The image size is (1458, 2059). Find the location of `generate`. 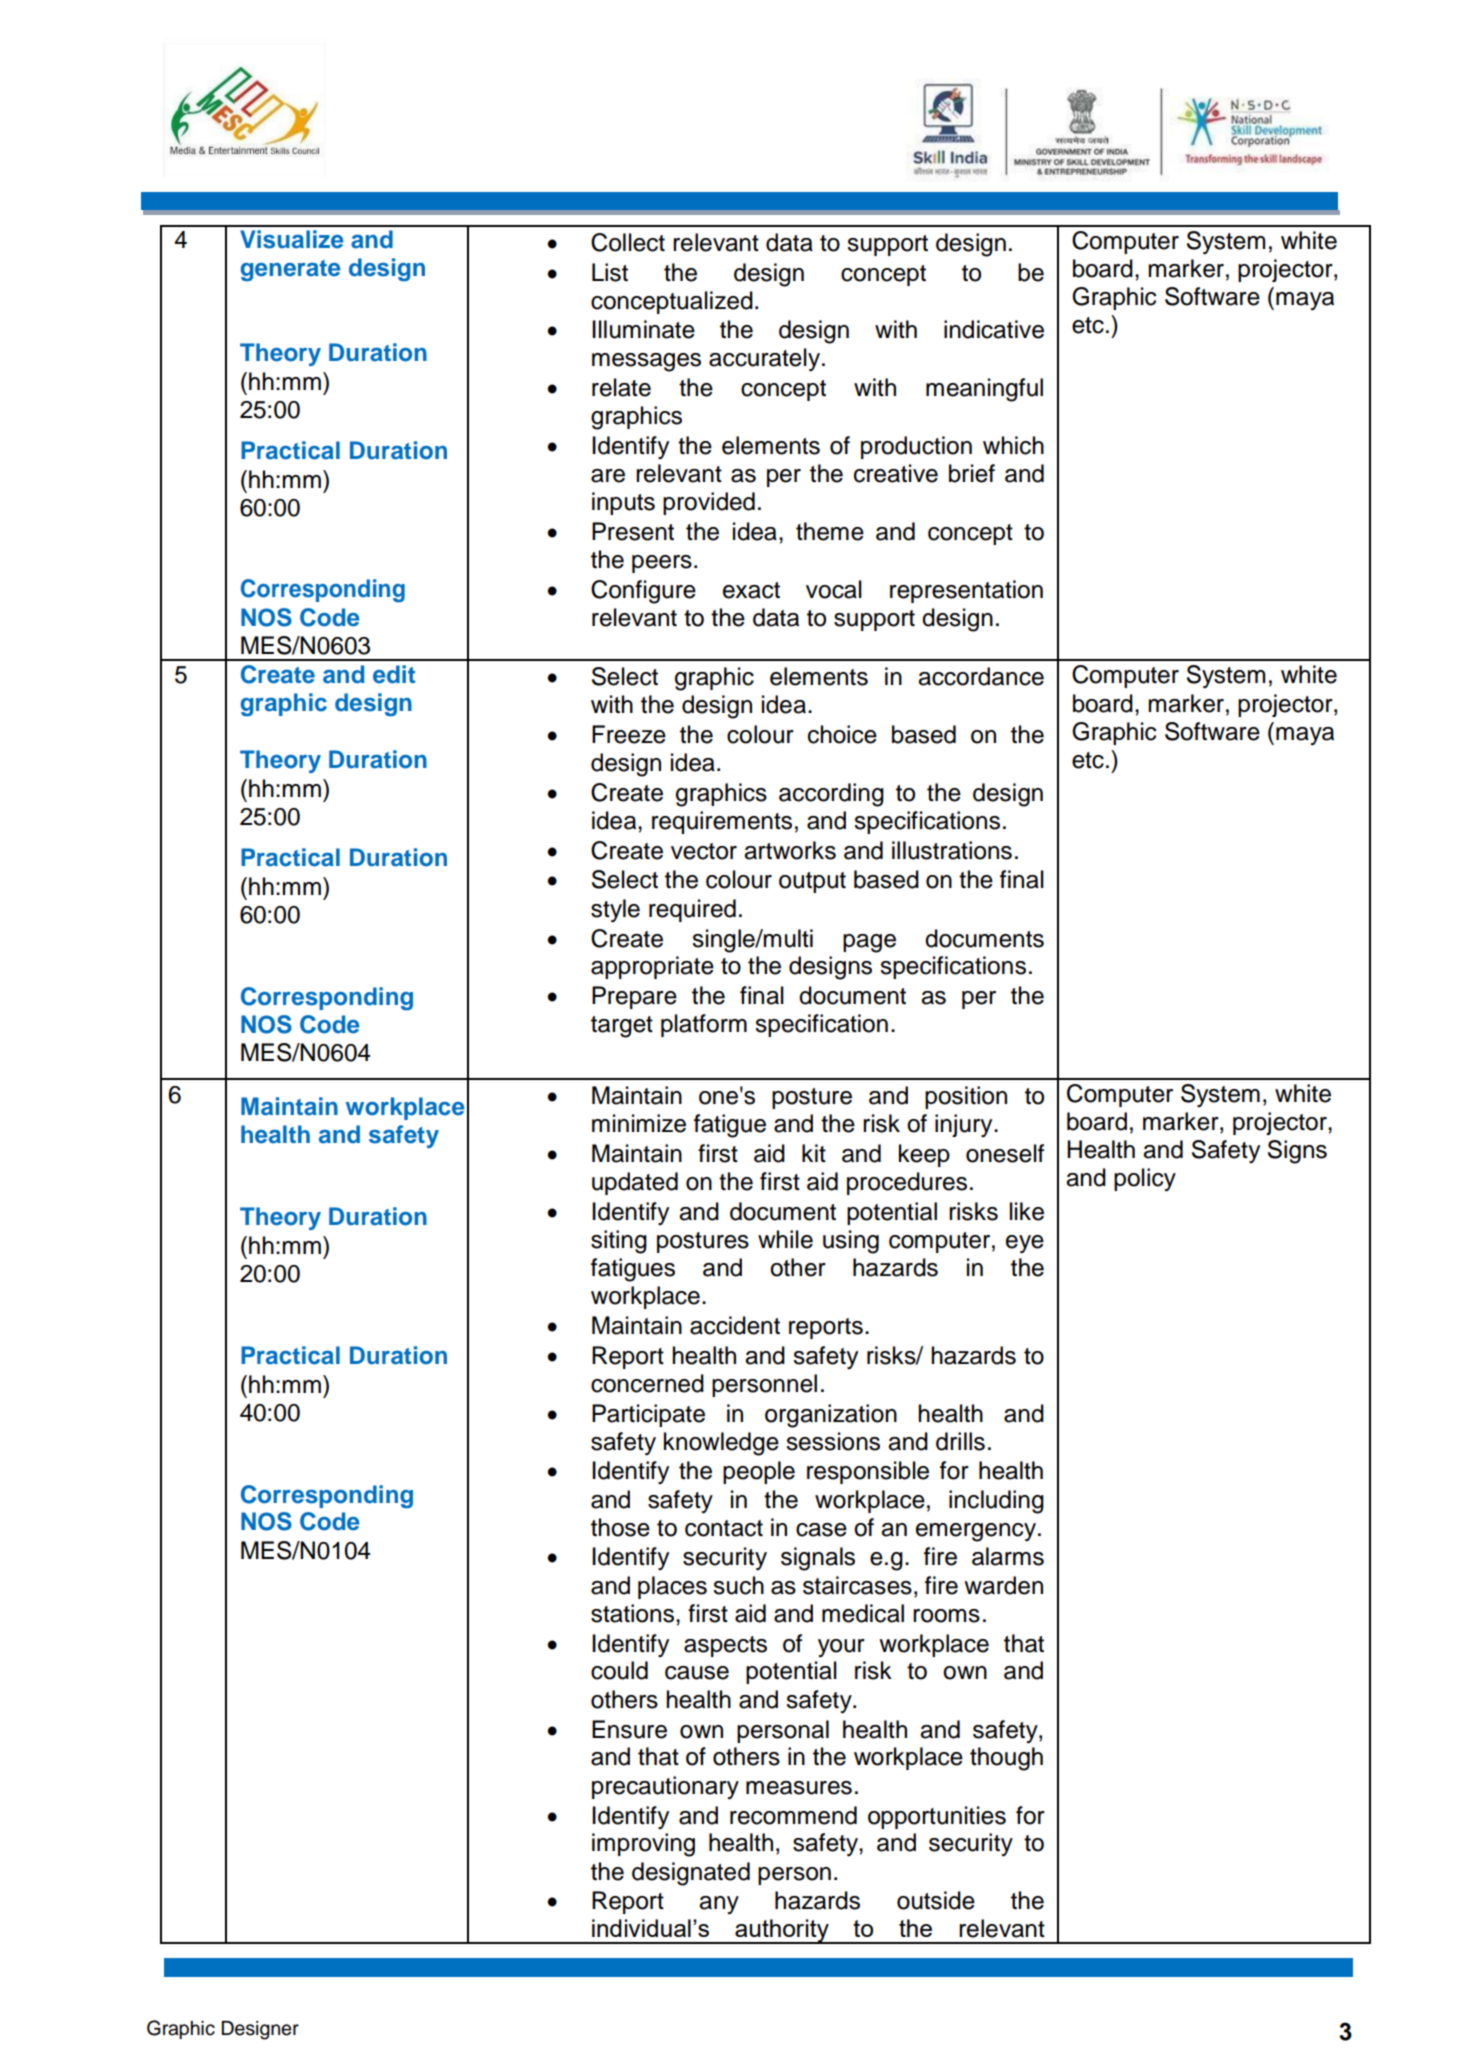

generate is located at coordinates (291, 270).
